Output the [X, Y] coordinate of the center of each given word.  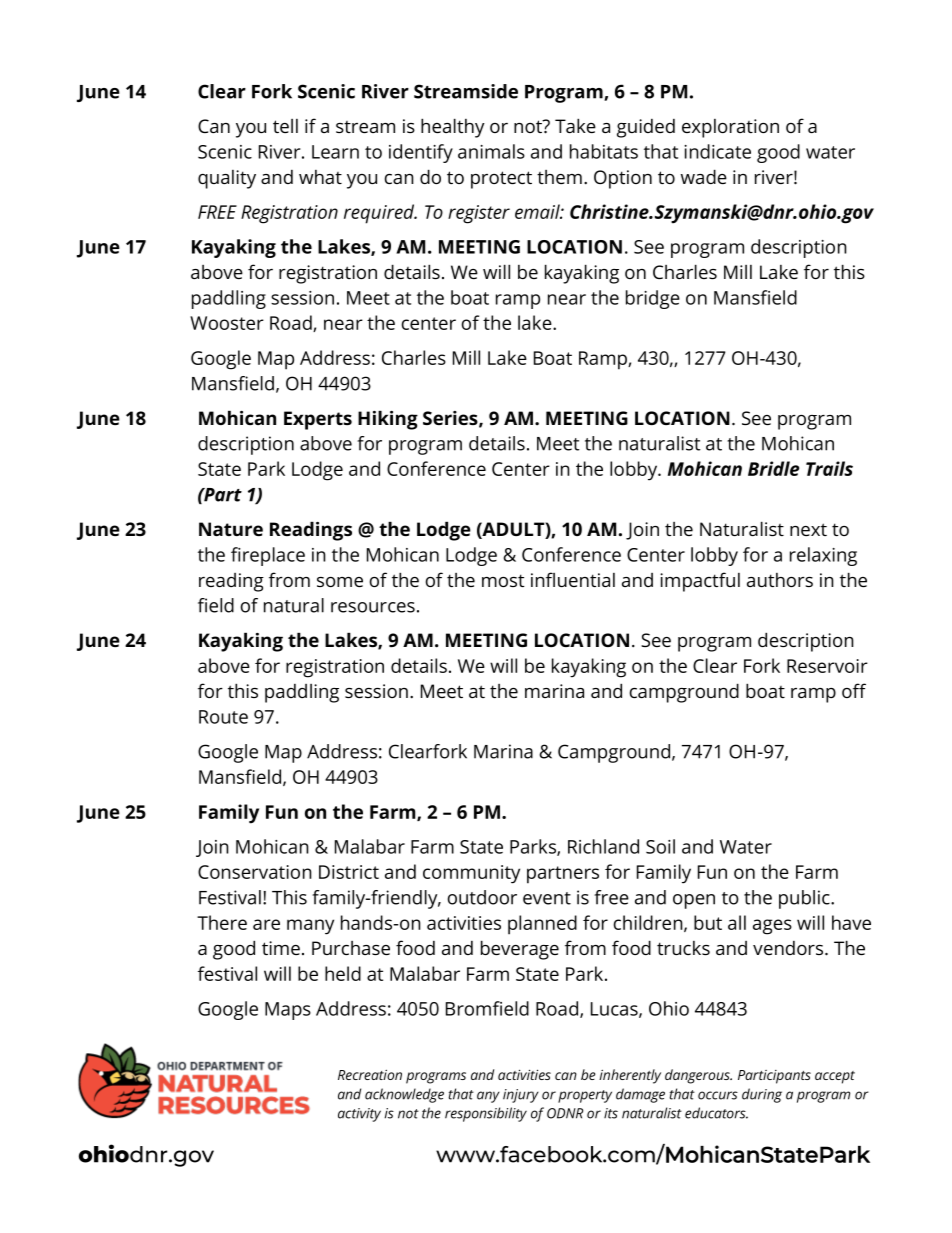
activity [359, 1115]
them [559, 177]
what [320, 177]
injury [521, 1096]
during [762, 1095]
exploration [730, 128]
